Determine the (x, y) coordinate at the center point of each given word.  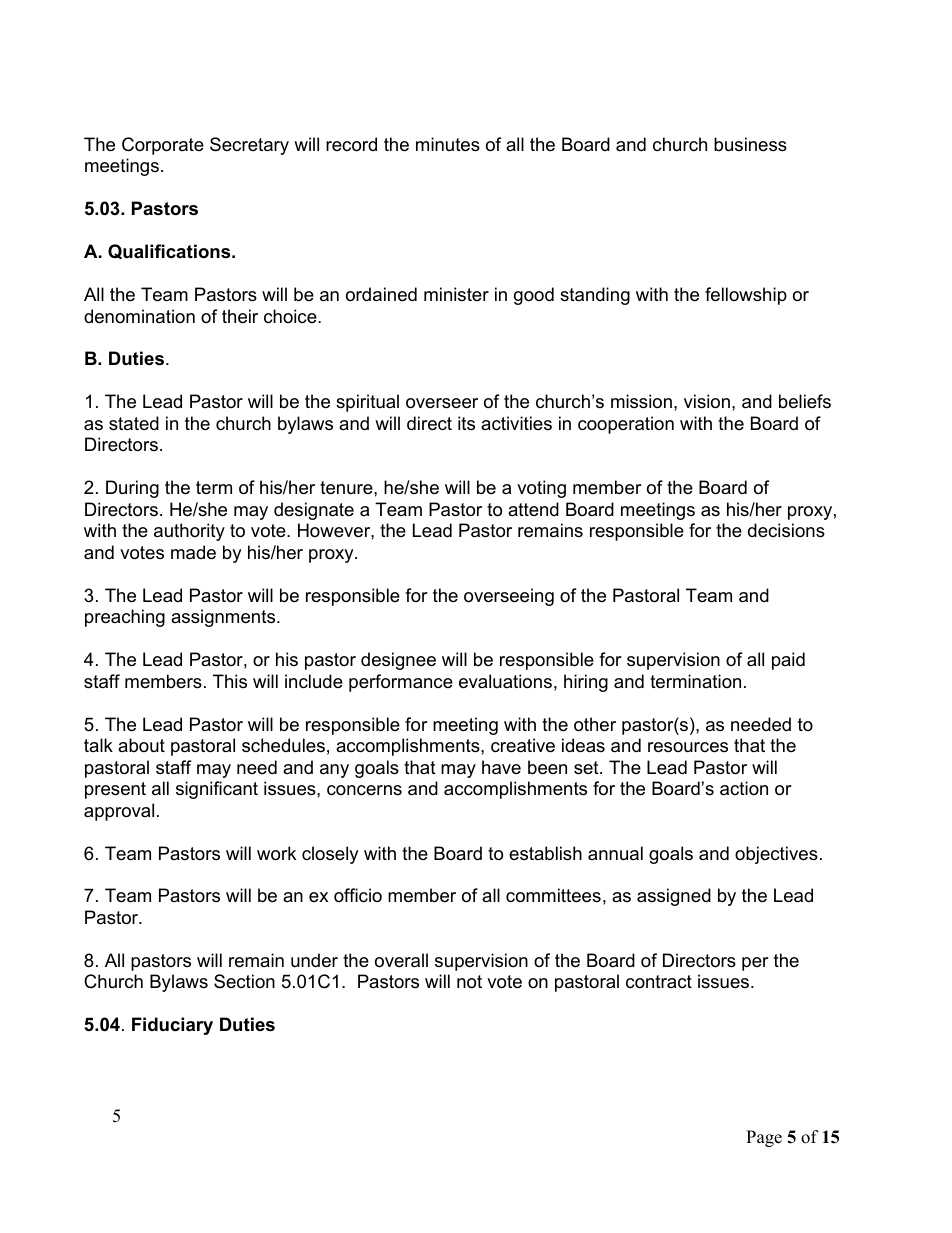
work (276, 853)
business (750, 144)
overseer (442, 403)
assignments (224, 618)
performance (401, 683)
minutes (448, 144)
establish (545, 853)
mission (641, 401)
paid (788, 661)
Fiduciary (172, 1026)
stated (134, 423)
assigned (674, 897)
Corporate (163, 146)
